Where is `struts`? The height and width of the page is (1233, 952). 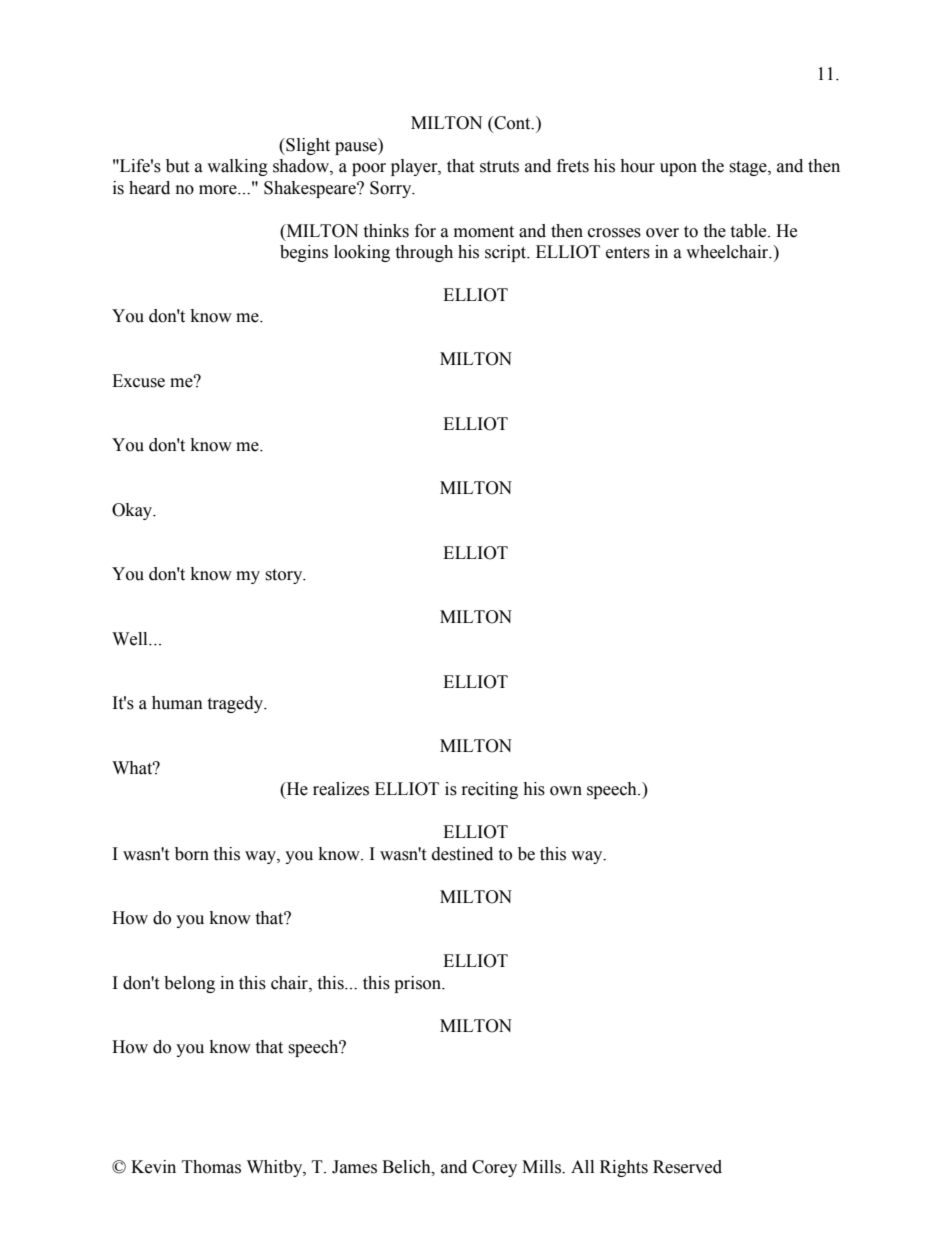
struts is located at coordinates (499, 167).
